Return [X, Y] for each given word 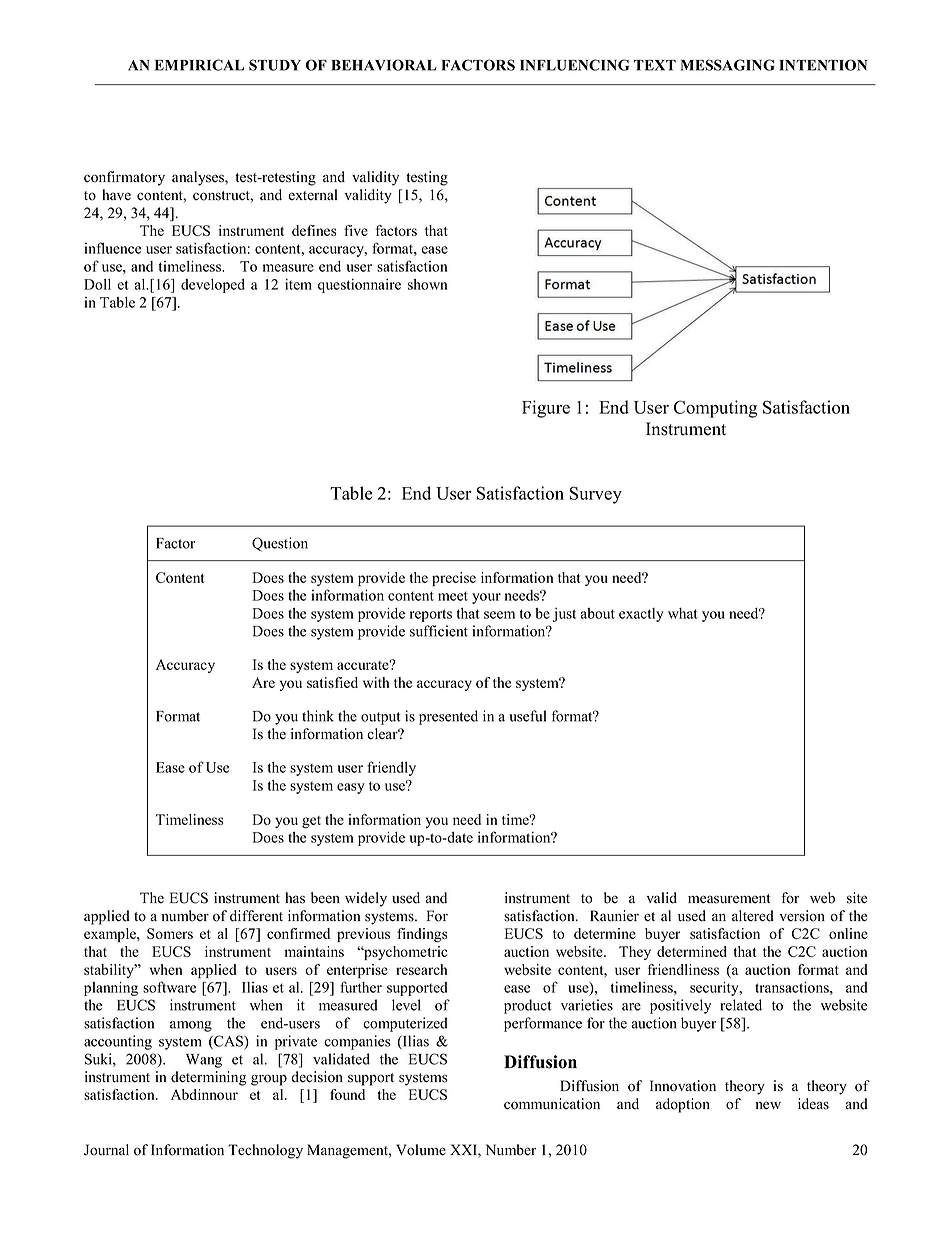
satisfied [332, 682]
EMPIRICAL [199, 65]
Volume [421, 1150]
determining [208, 1078]
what [683, 613]
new [768, 1105]
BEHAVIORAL [384, 65]
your [486, 598]
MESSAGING [728, 65]
